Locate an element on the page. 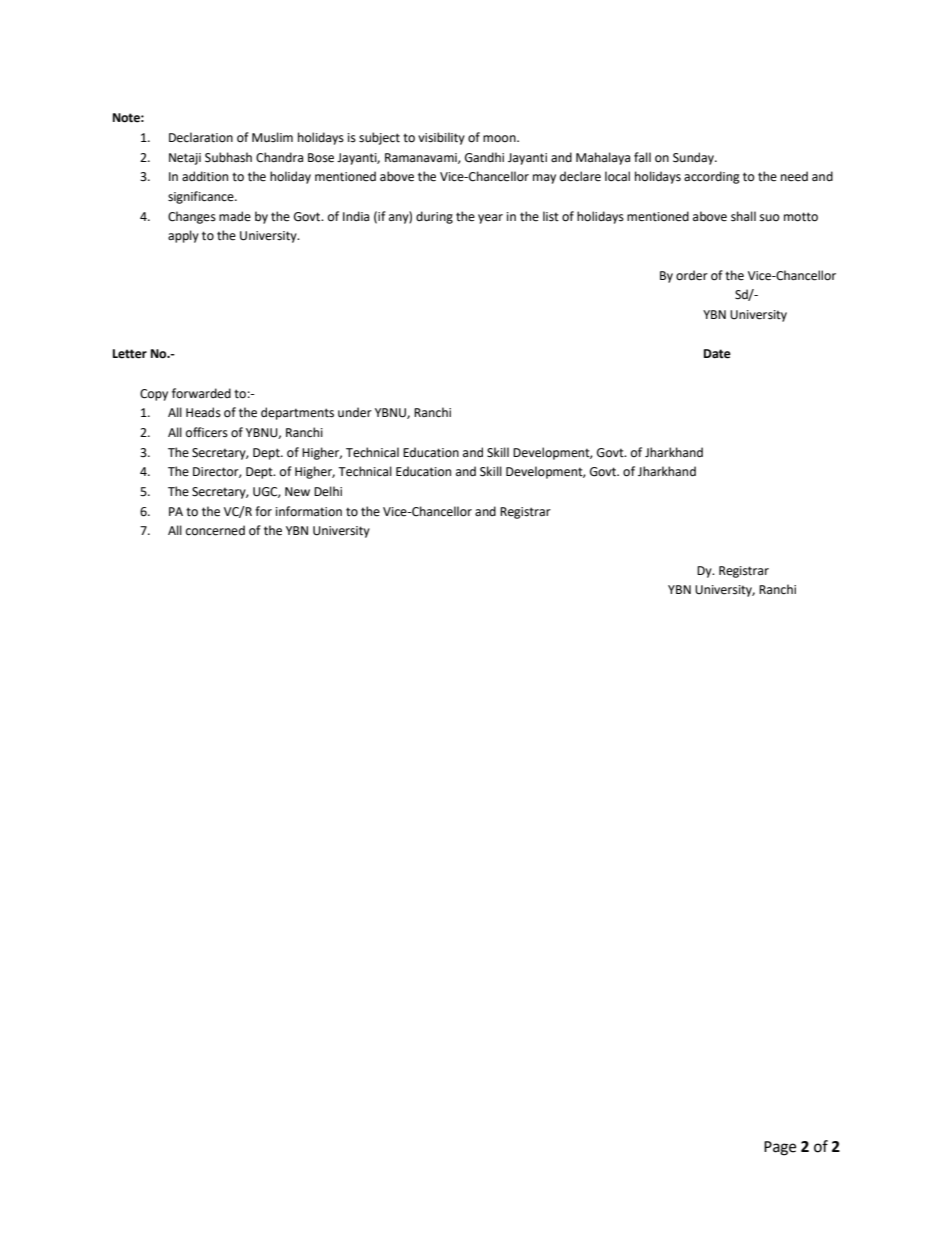 Image resolution: width=952 pixels, height=1233 pixels. order is located at coordinates (692, 275).
